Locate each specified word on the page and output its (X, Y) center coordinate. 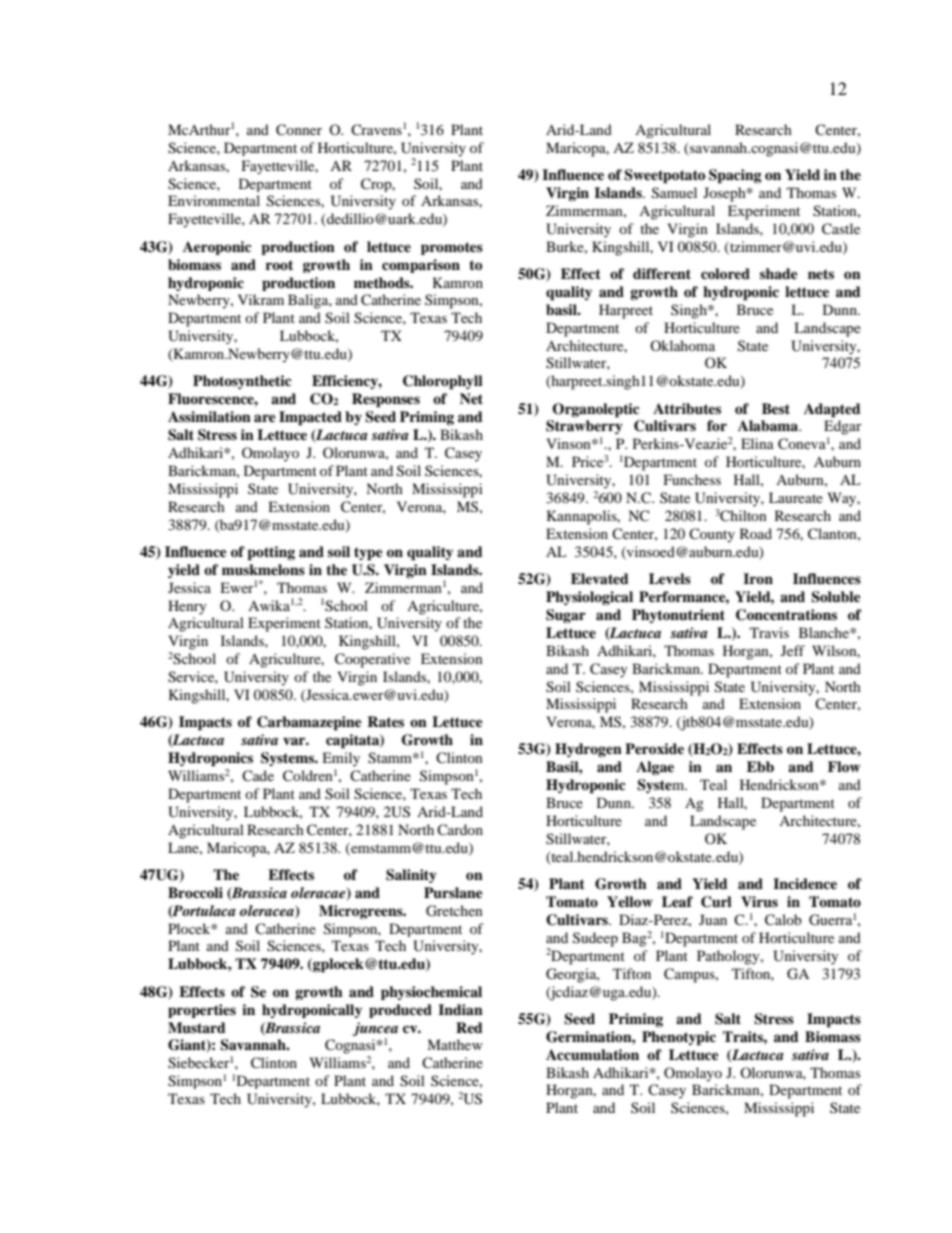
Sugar (566, 616)
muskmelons (263, 569)
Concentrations (786, 615)
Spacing (735, 176)
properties (202, 1011)
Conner (299, 130)
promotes (452, 248)
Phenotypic (679, 1038)
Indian (460, 1009)
